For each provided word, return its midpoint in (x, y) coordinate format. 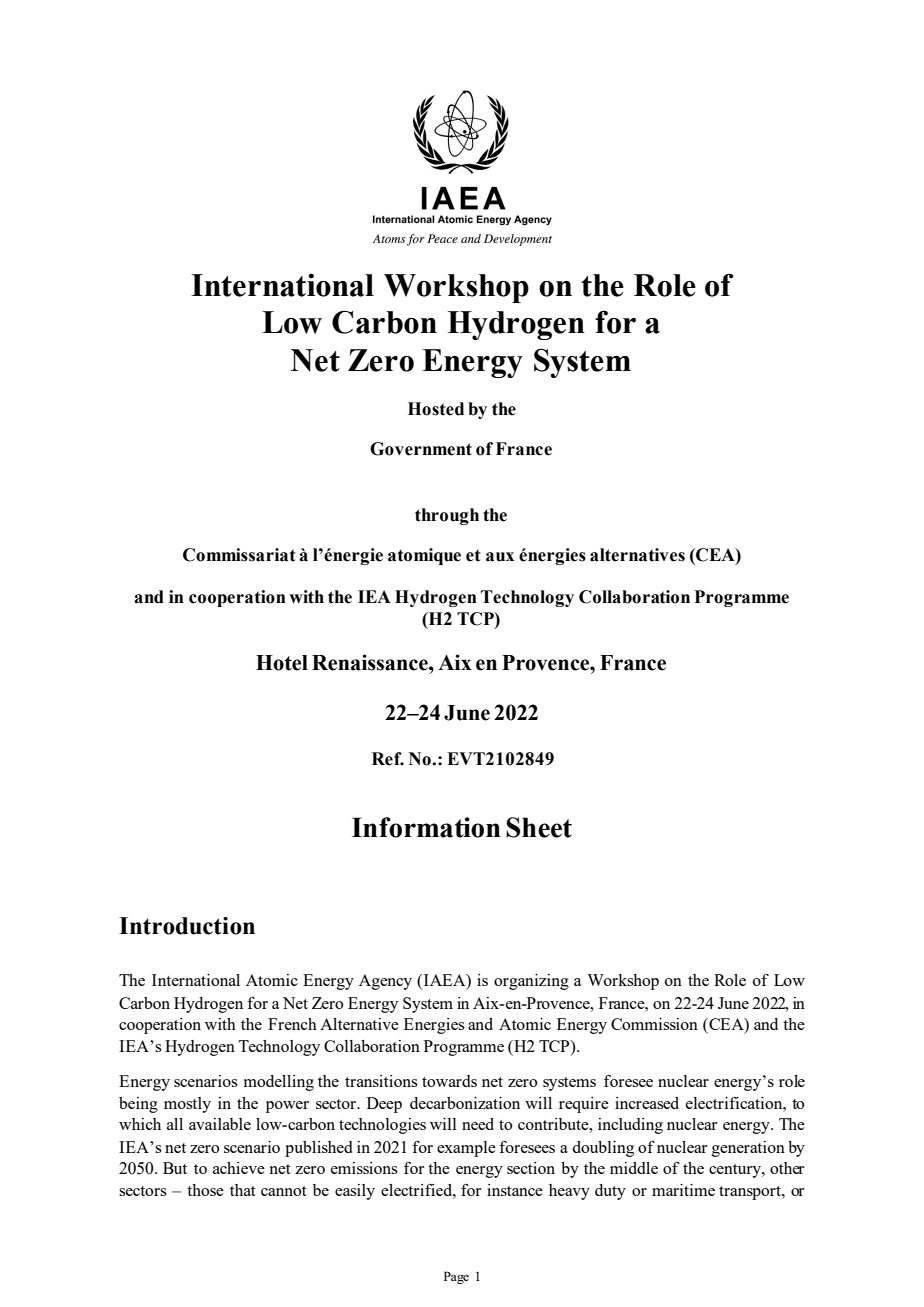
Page (456, 1277)
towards (449, 1081)
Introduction (187, 926)
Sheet (539, 827)
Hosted (436, 409)
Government (421, 449)
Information (426, 827)
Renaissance (371, 662)
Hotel (282, 663)
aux (500, 557)
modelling (279, 1083)
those (205, 1190)
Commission (654, 1024)
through (447, 516)
